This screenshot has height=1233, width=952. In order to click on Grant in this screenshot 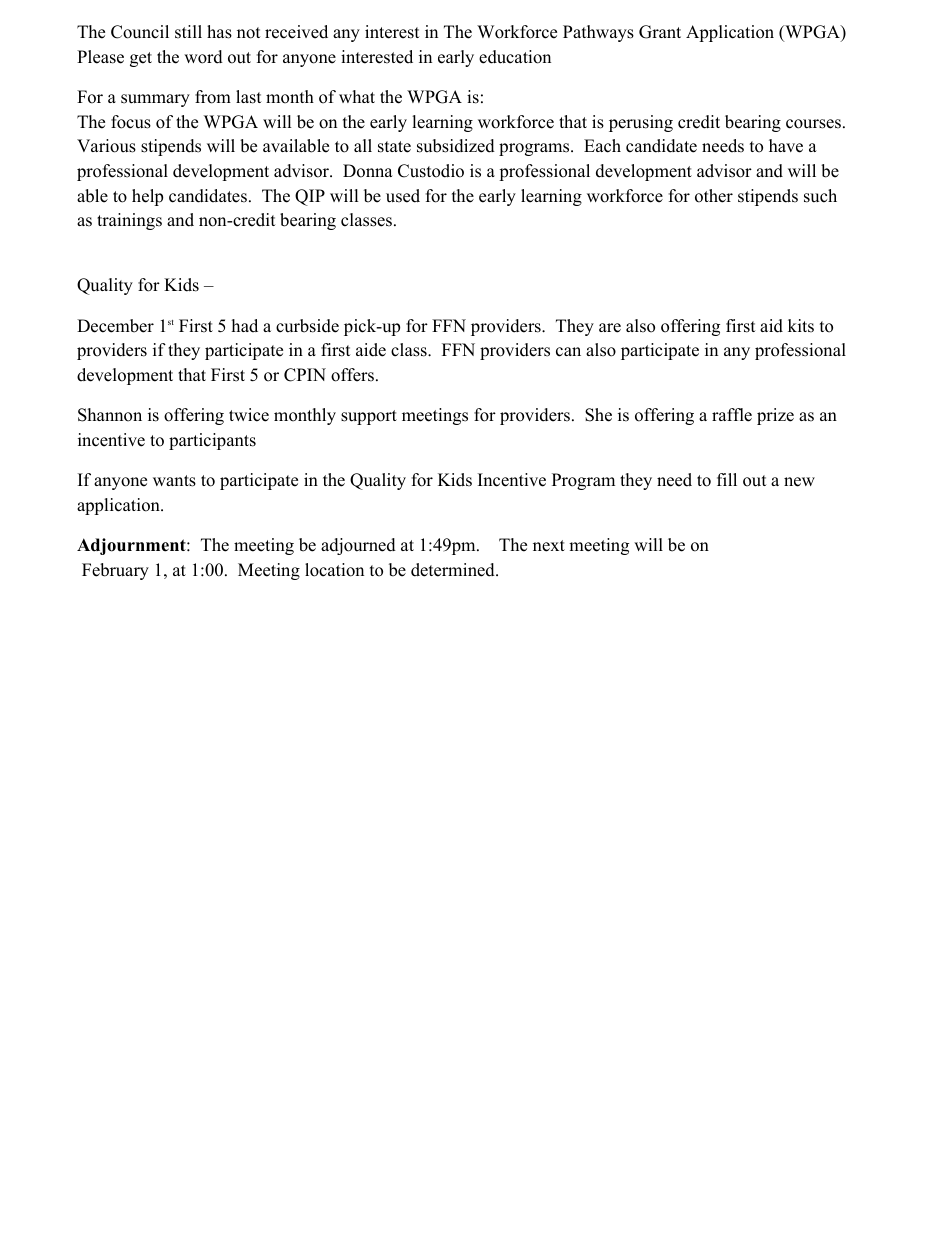, I will do `click(660, 32)`.
